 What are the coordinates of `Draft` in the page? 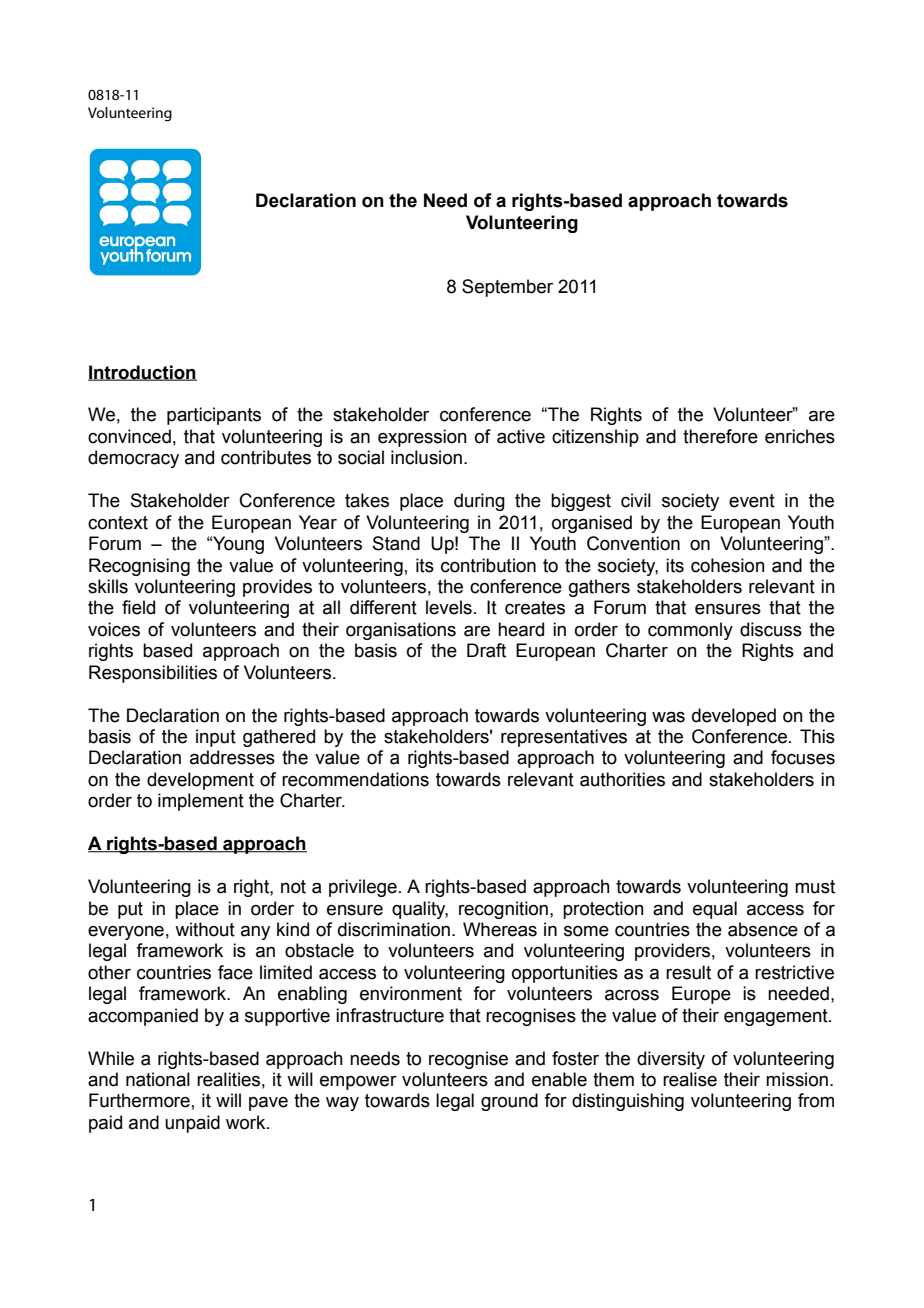 It's located at (486, 650).
